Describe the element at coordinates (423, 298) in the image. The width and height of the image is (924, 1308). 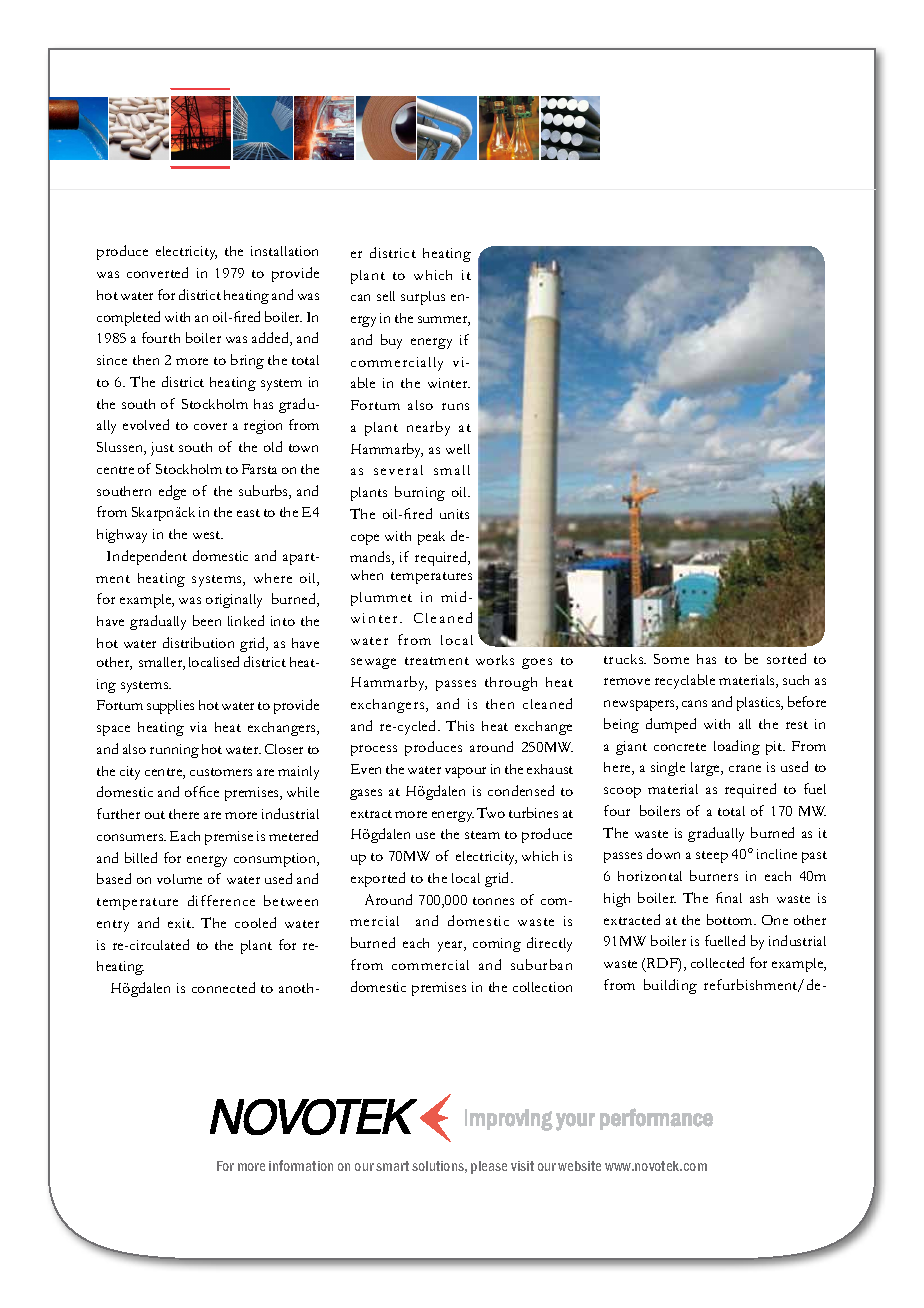
I see `surplus` at that location.
